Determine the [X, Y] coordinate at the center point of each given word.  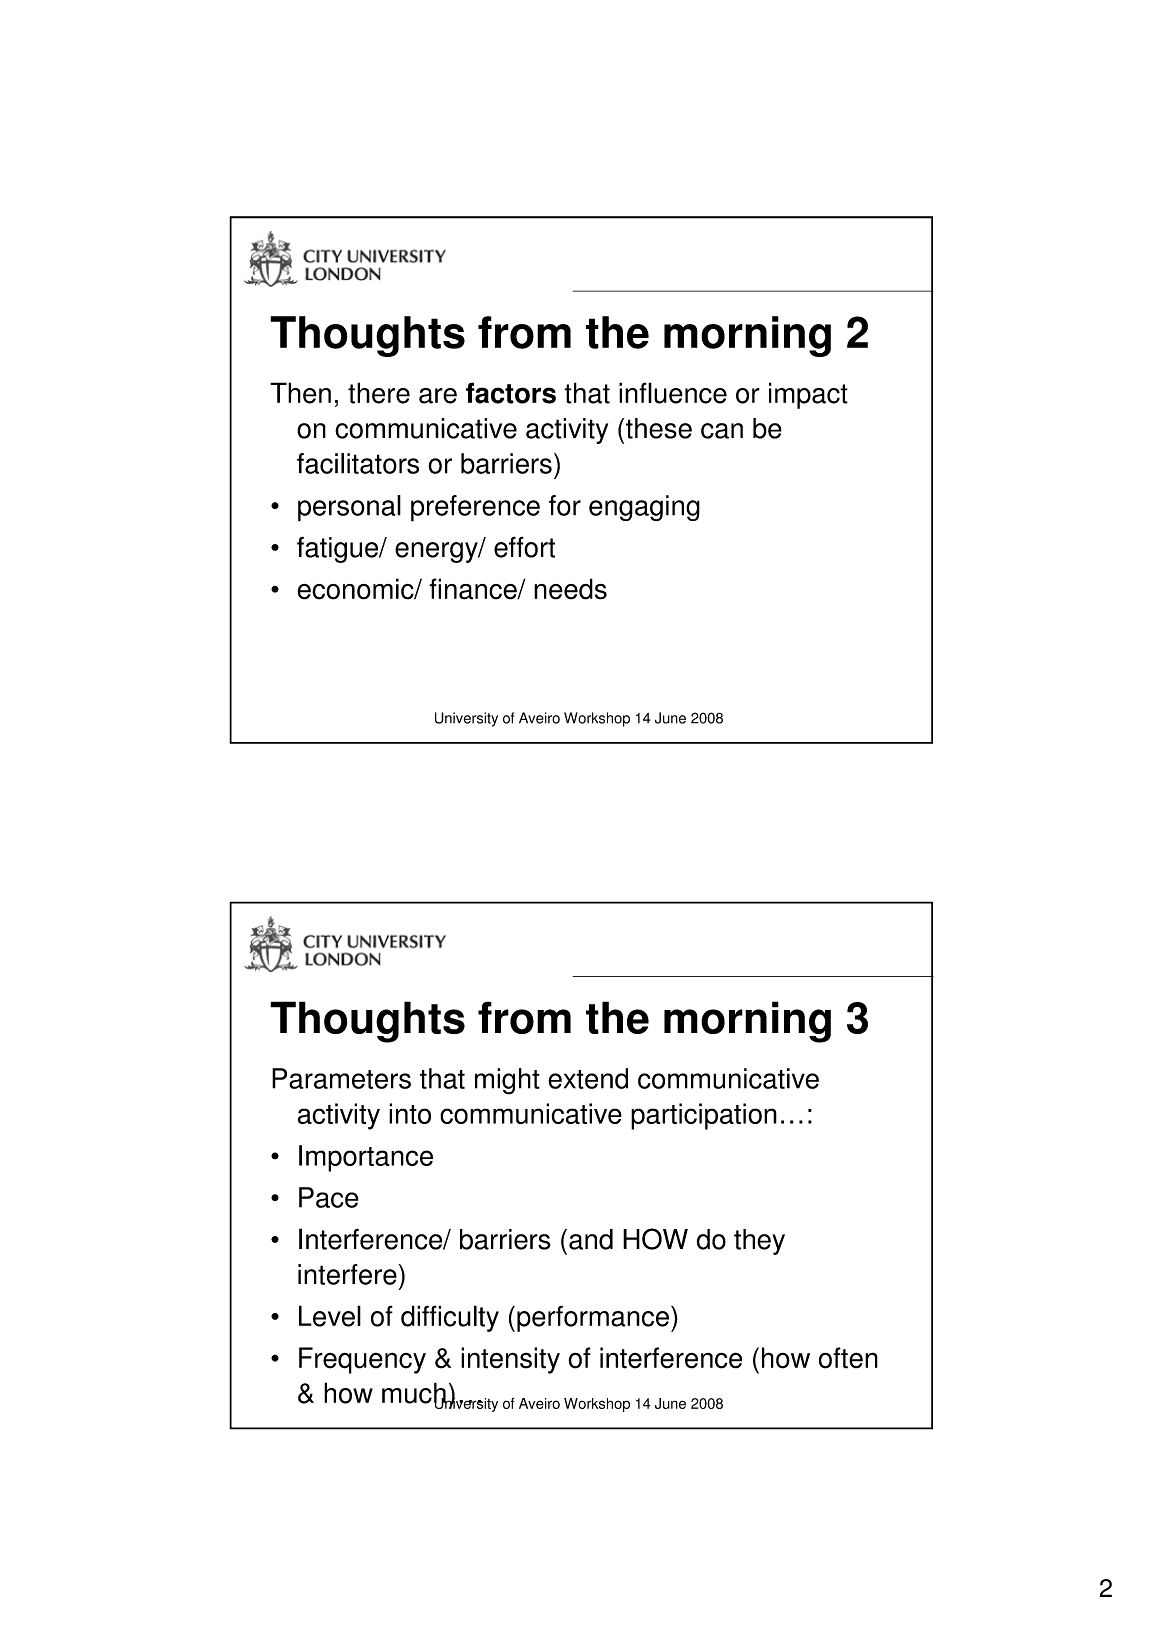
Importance [366, 1158]
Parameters [341, 1078]
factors [511, 393]
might [507, 1081]
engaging [644, 508]
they [759, 1242]
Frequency [362, 1360]
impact [808, 395]
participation [704, 1116]
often [848, 1358]
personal [349, 508]
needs [570, 589]
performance [593, 1318]
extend [588, 1078]
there [379, 393]
